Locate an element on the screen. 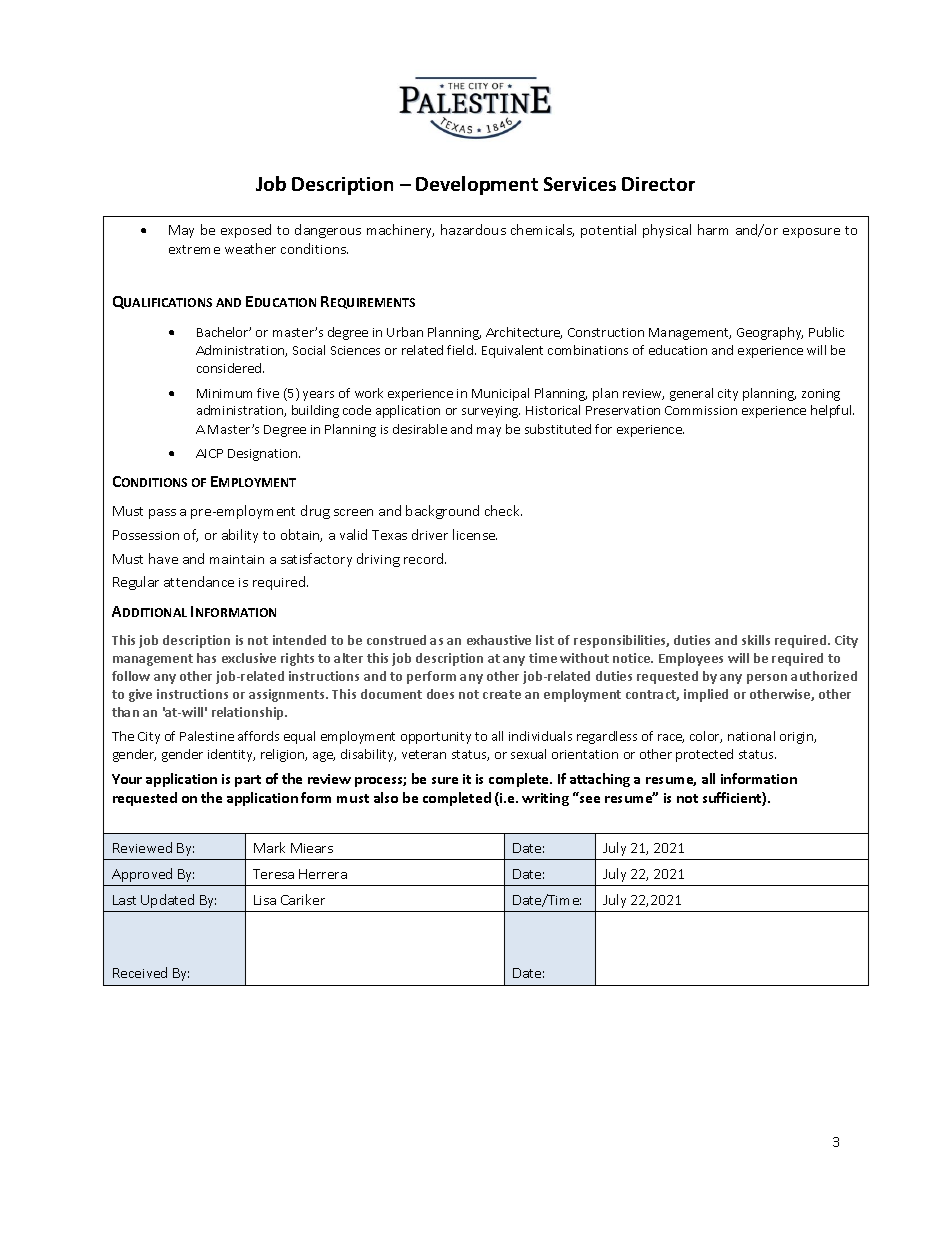 Image resolution: width=952 pixels, height=1233 pixels. desirable is located at coordinates (420, 429).
